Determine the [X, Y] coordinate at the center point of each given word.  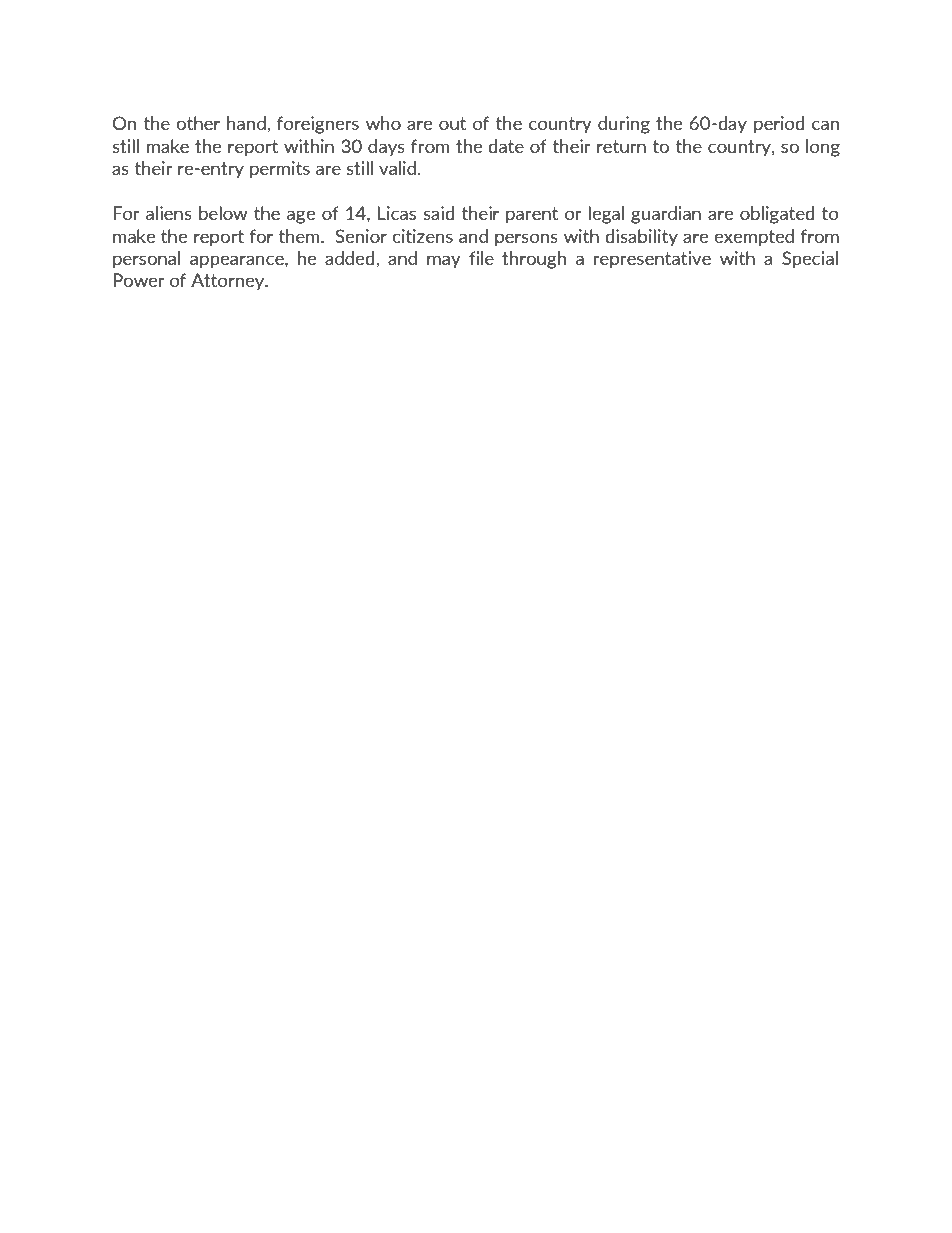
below [223, 213]
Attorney [229, 281]
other [198, 123]
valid [397, 168]
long [823, 148]
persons [526, 239]
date [506, 146]
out [452, 123]
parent [532, 215]
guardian [666, 215]
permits [280, 169]
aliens [169, 213]
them [300, 236]
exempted [754, 237]
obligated [777, 215]
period [779, 124]
